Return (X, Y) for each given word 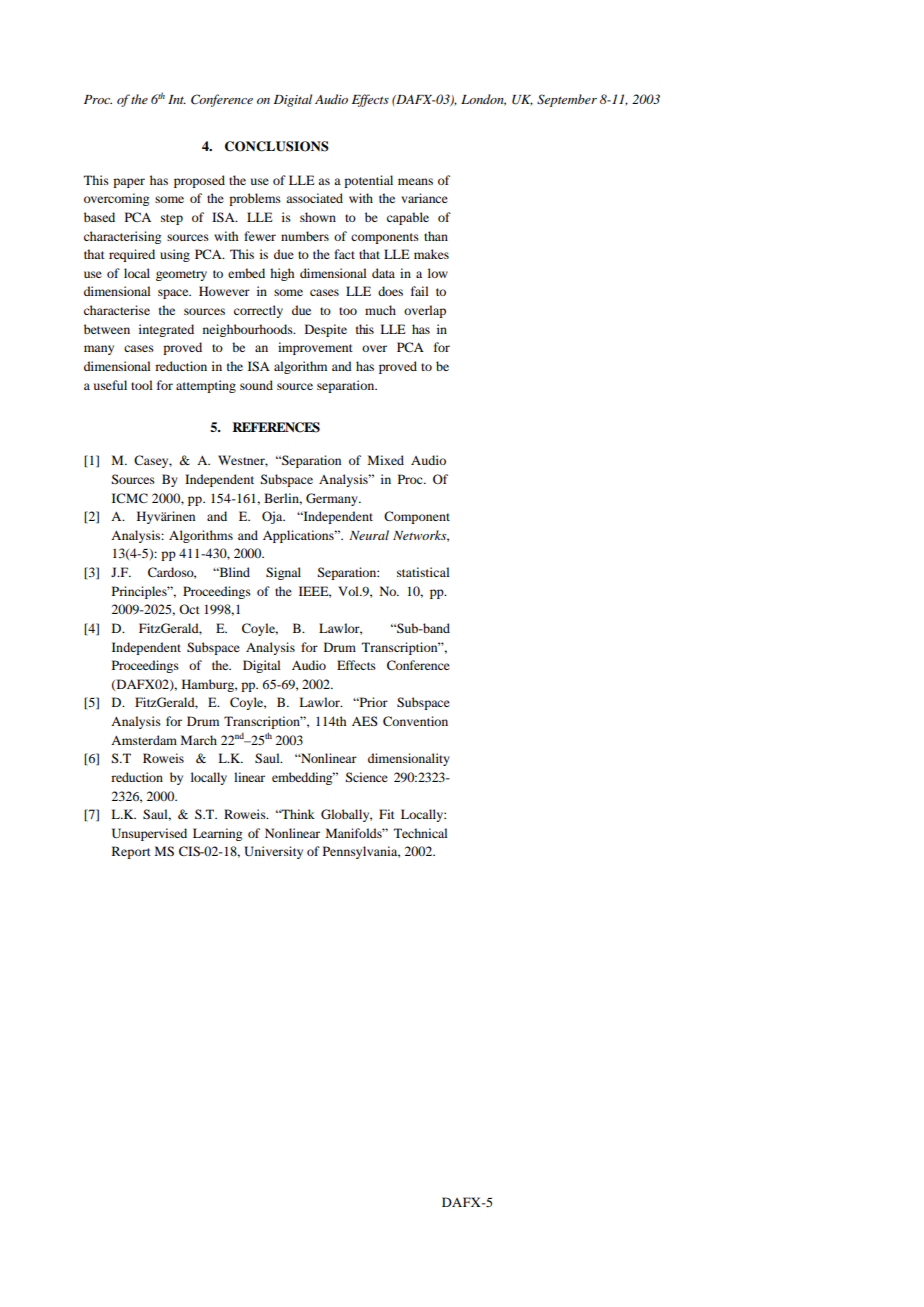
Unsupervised (149, 834)
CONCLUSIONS (277, 146)
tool (142, 385)
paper (129, 183)
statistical (423, 572)
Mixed (385, 460)
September (567, 100)
